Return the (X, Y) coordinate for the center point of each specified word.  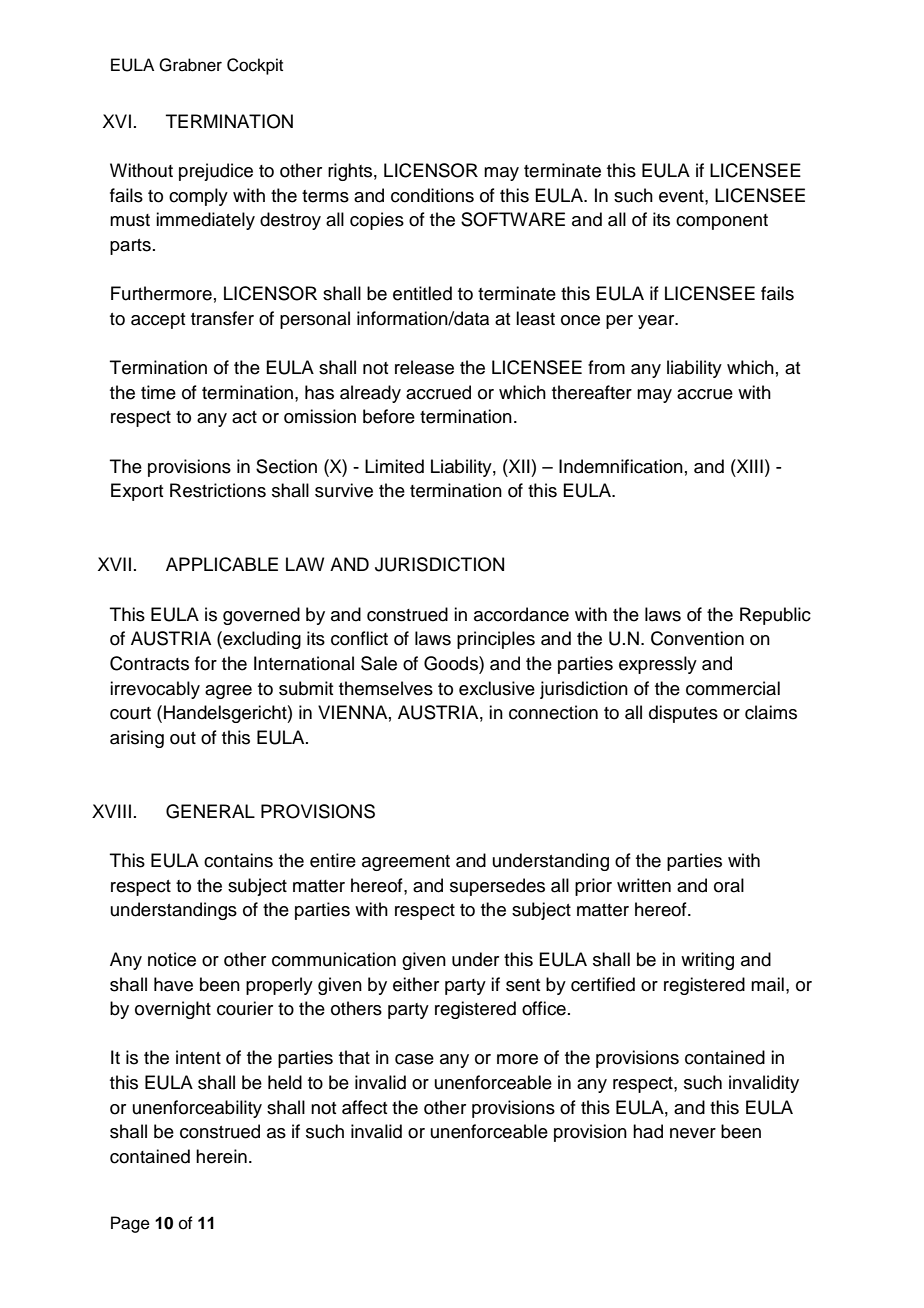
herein (221, 1156)
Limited (394, 466)
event (682, 196)
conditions (432, 195)
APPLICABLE (222, 564)
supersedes (497, 887)
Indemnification (621, 466)
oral (729, 885)
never (693, 1133)
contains (238, 860)
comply (198, 197)
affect (364, 1107)
